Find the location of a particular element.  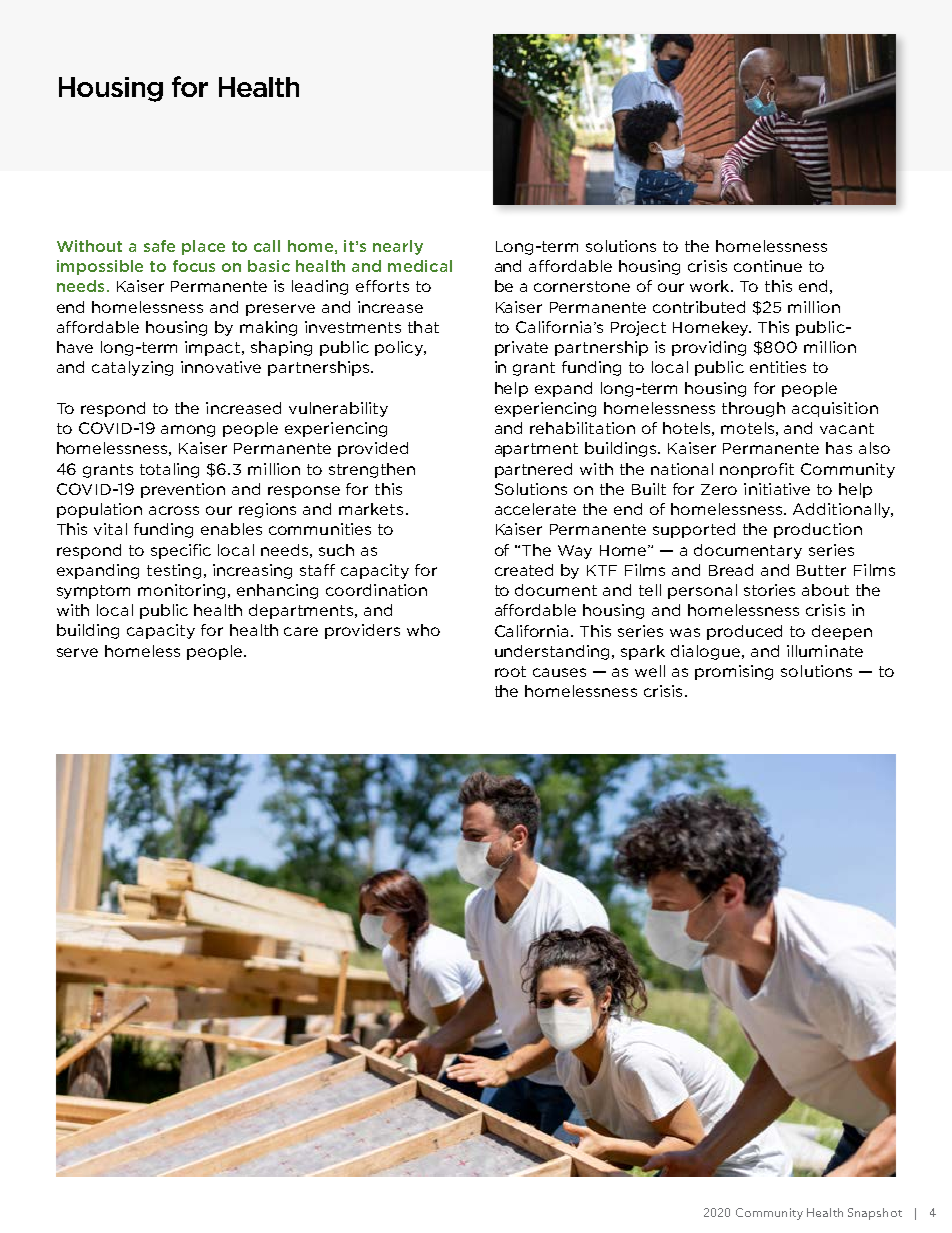

Snapshot is located at coordinates (875, 1214).
